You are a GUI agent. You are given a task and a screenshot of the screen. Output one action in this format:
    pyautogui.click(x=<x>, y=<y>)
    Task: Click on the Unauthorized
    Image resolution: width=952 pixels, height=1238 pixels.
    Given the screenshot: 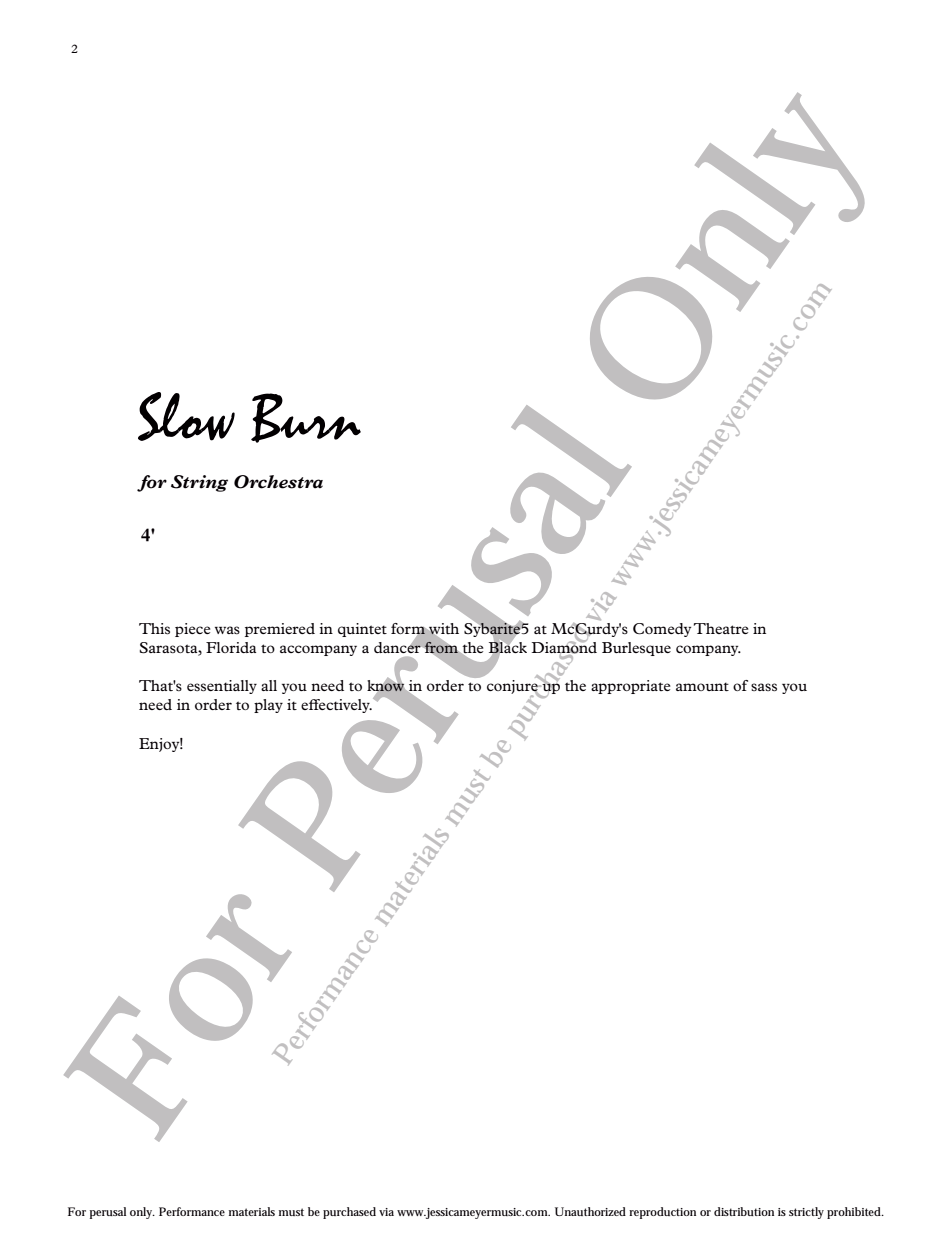 What is the action you would take?
    pyautogui.click(x=590, y=1211)
